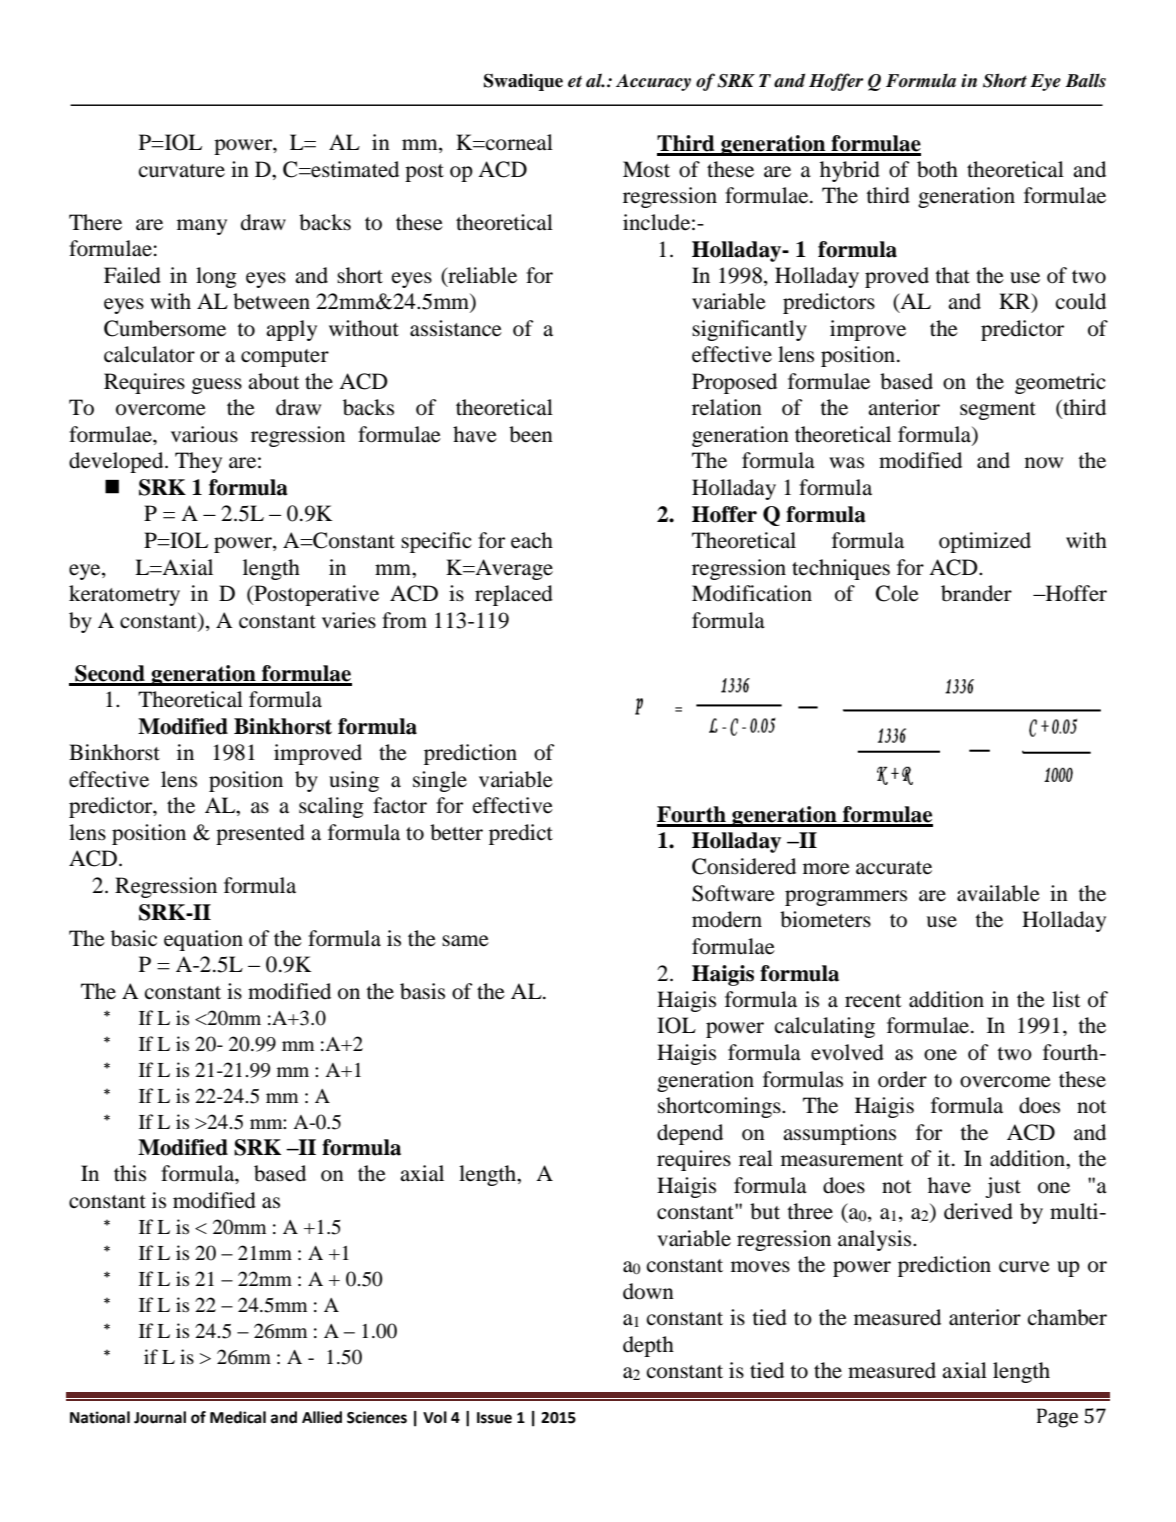  What do you see at coordinates (260, 834) in the document?
I see `presented` at bounding box center [260, 834].
